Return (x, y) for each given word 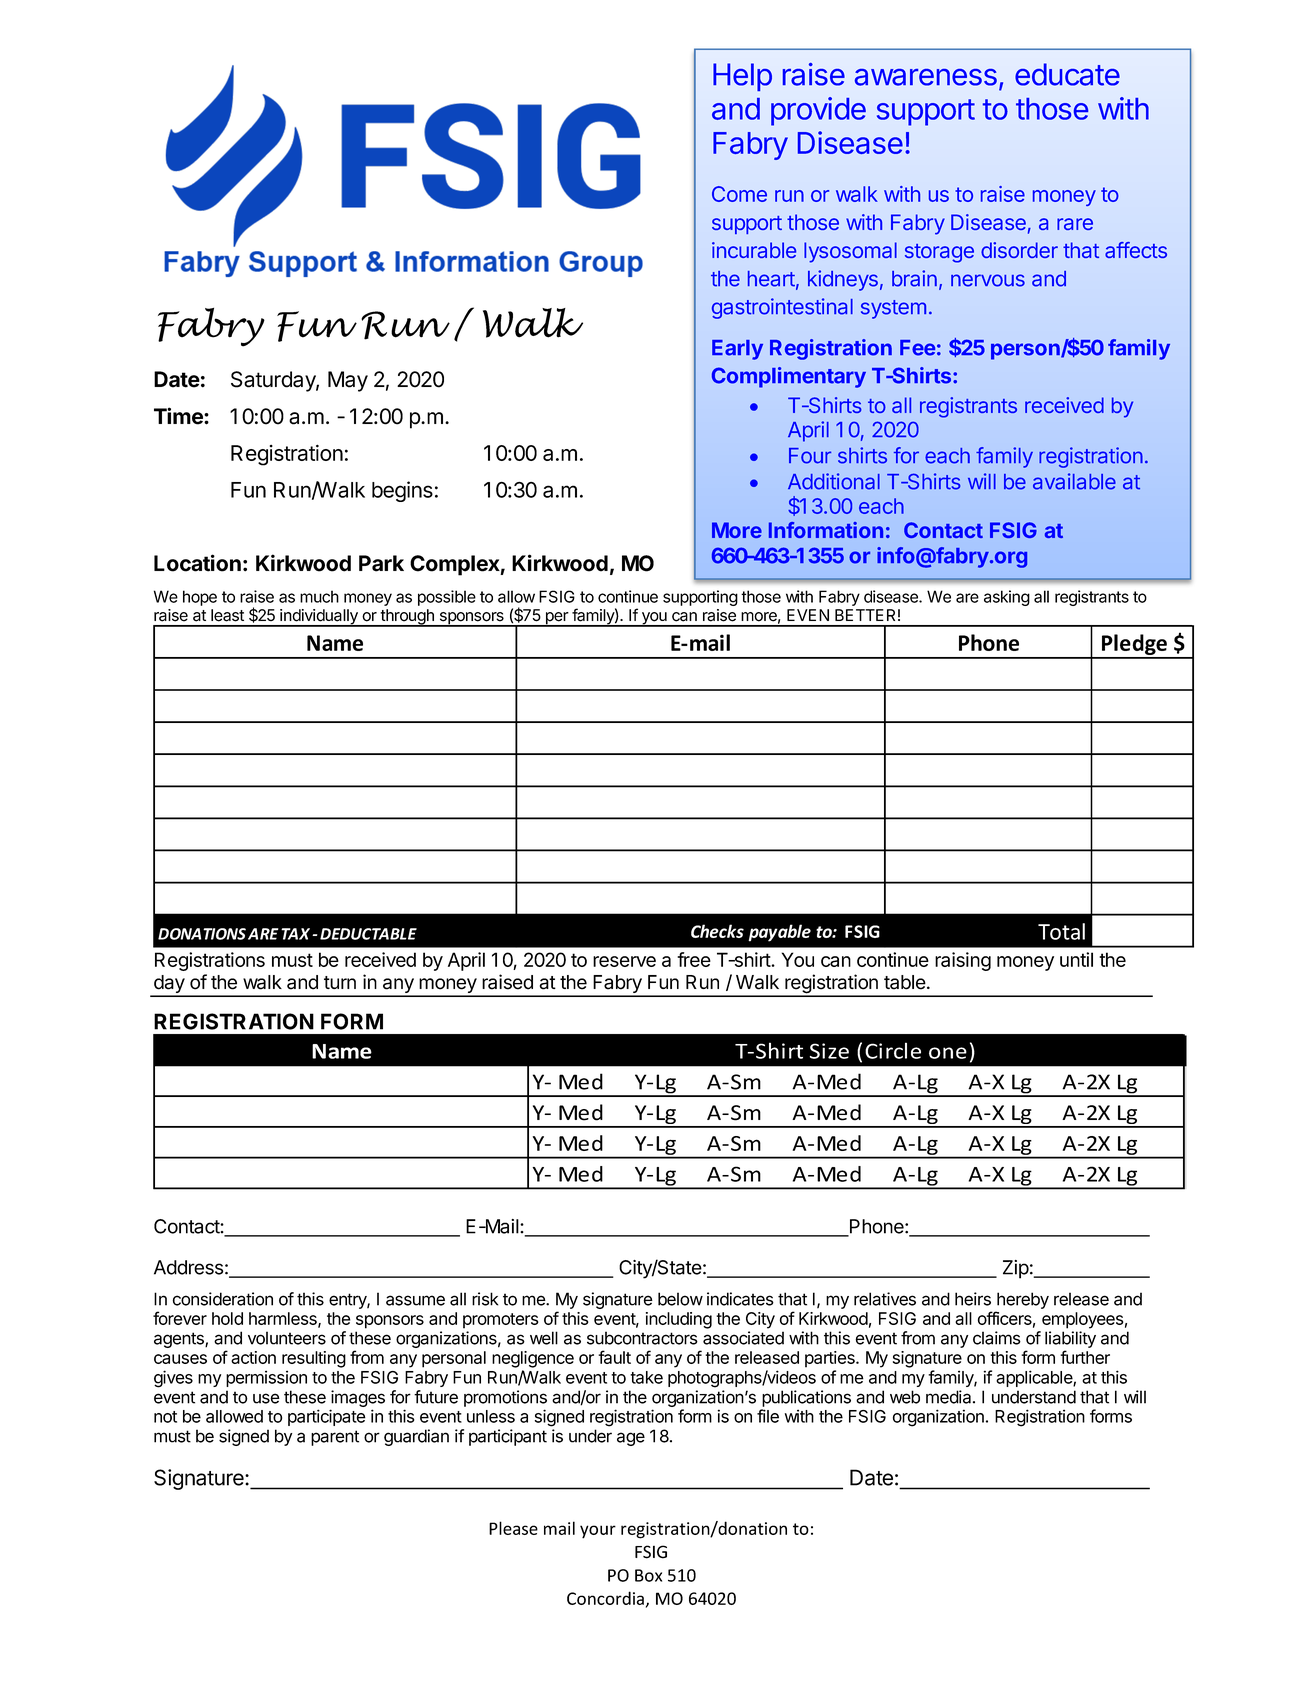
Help (742, 77)
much (319, 596)
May (348, 381)
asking (1007, 598)
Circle (893, 1050)
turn (340, 982)
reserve (624, 961)
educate (1067, 74)
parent (335, 1438)
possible (447, 598)
